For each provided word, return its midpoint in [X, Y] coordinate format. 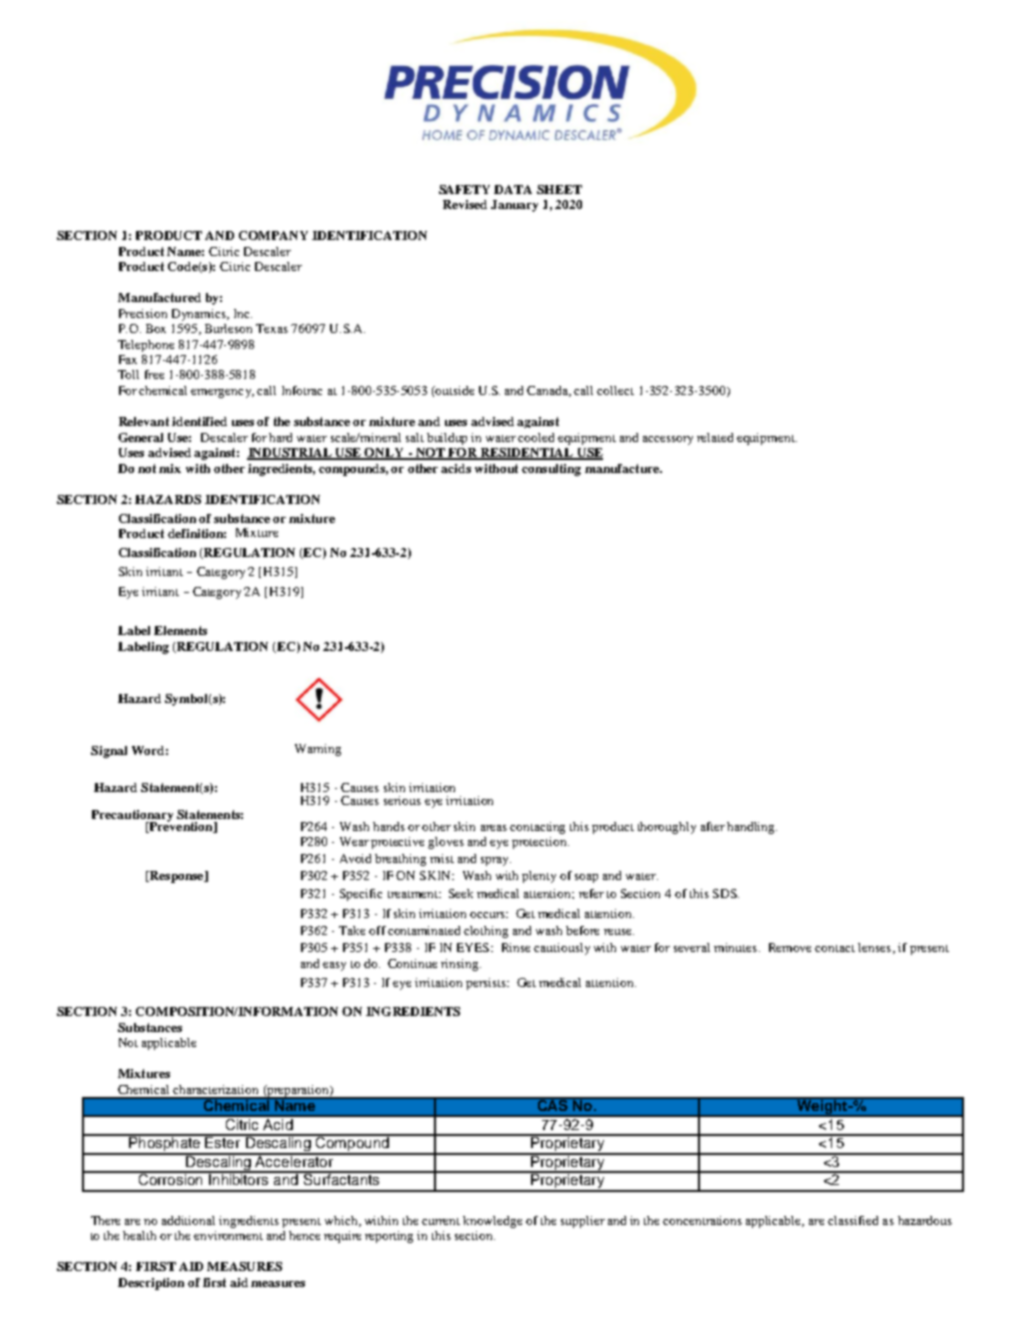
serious [402, 800]
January [514, 206]
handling [752, 828]
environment [228, 1235]
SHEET [559, 189]
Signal [109, 752]
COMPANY [273, 235]
